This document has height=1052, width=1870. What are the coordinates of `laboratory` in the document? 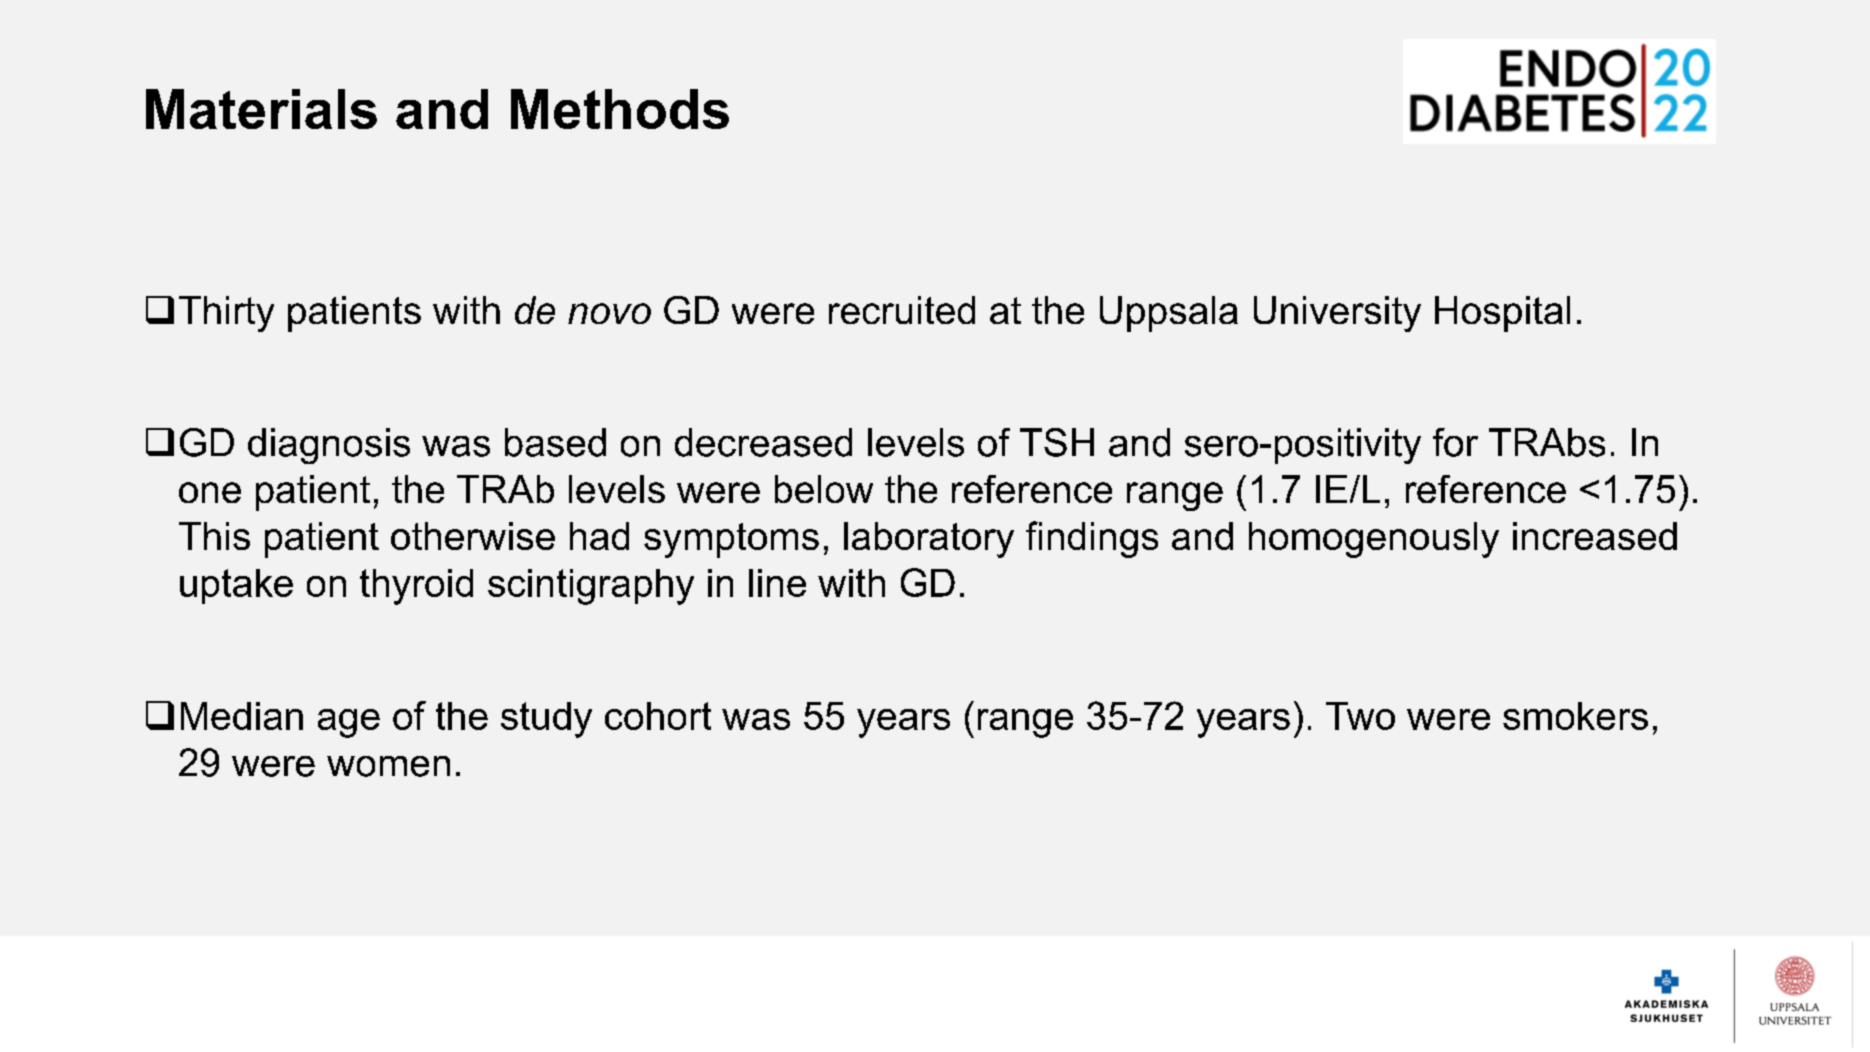 It's located at (929, 540).
